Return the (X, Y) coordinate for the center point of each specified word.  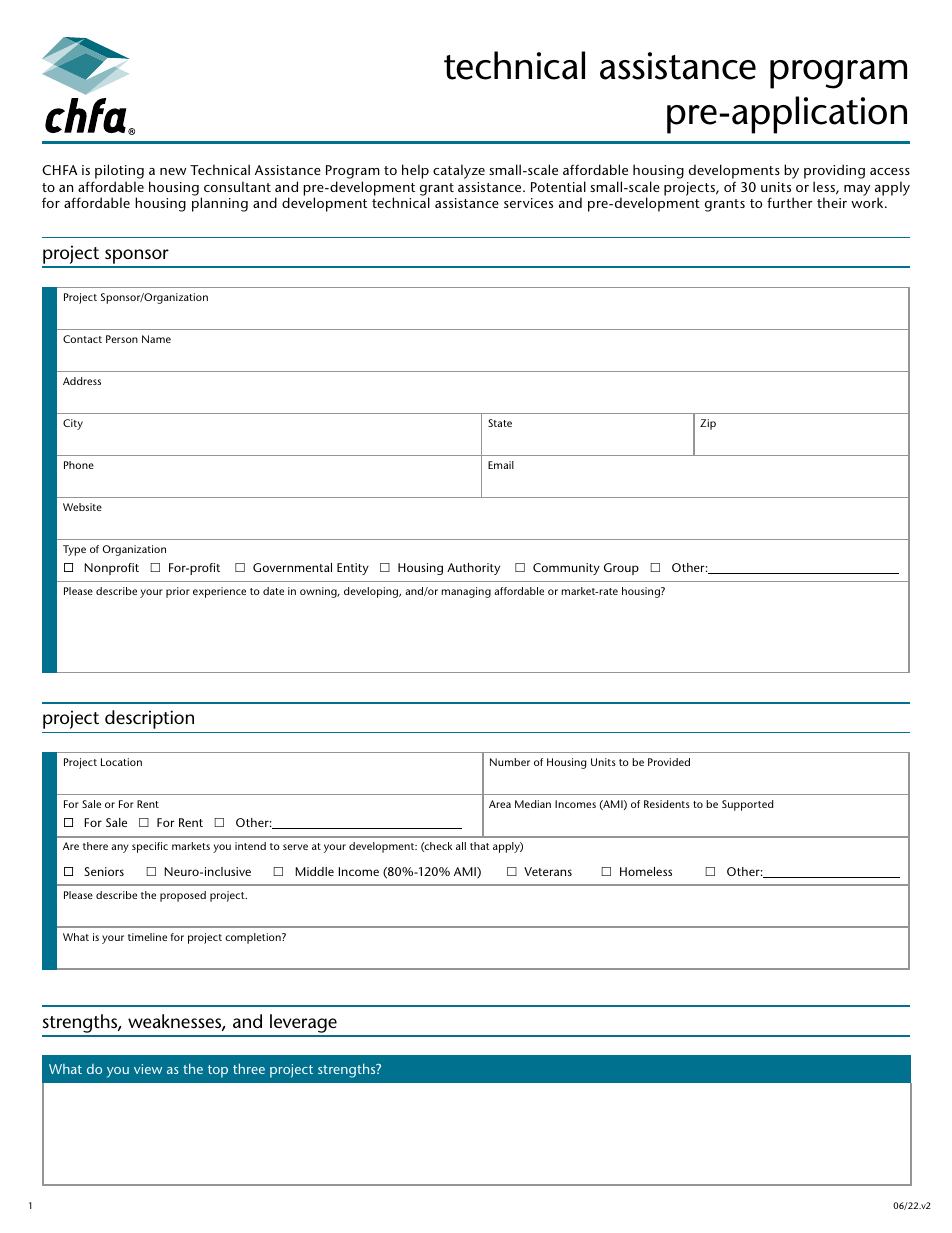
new (173, 171)
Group (621, 569)
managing (466, 592)
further (790, 202)
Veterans (548, 871)
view (148, 1069)
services (528, 203)
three (249, 1068)
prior (178, 592)
